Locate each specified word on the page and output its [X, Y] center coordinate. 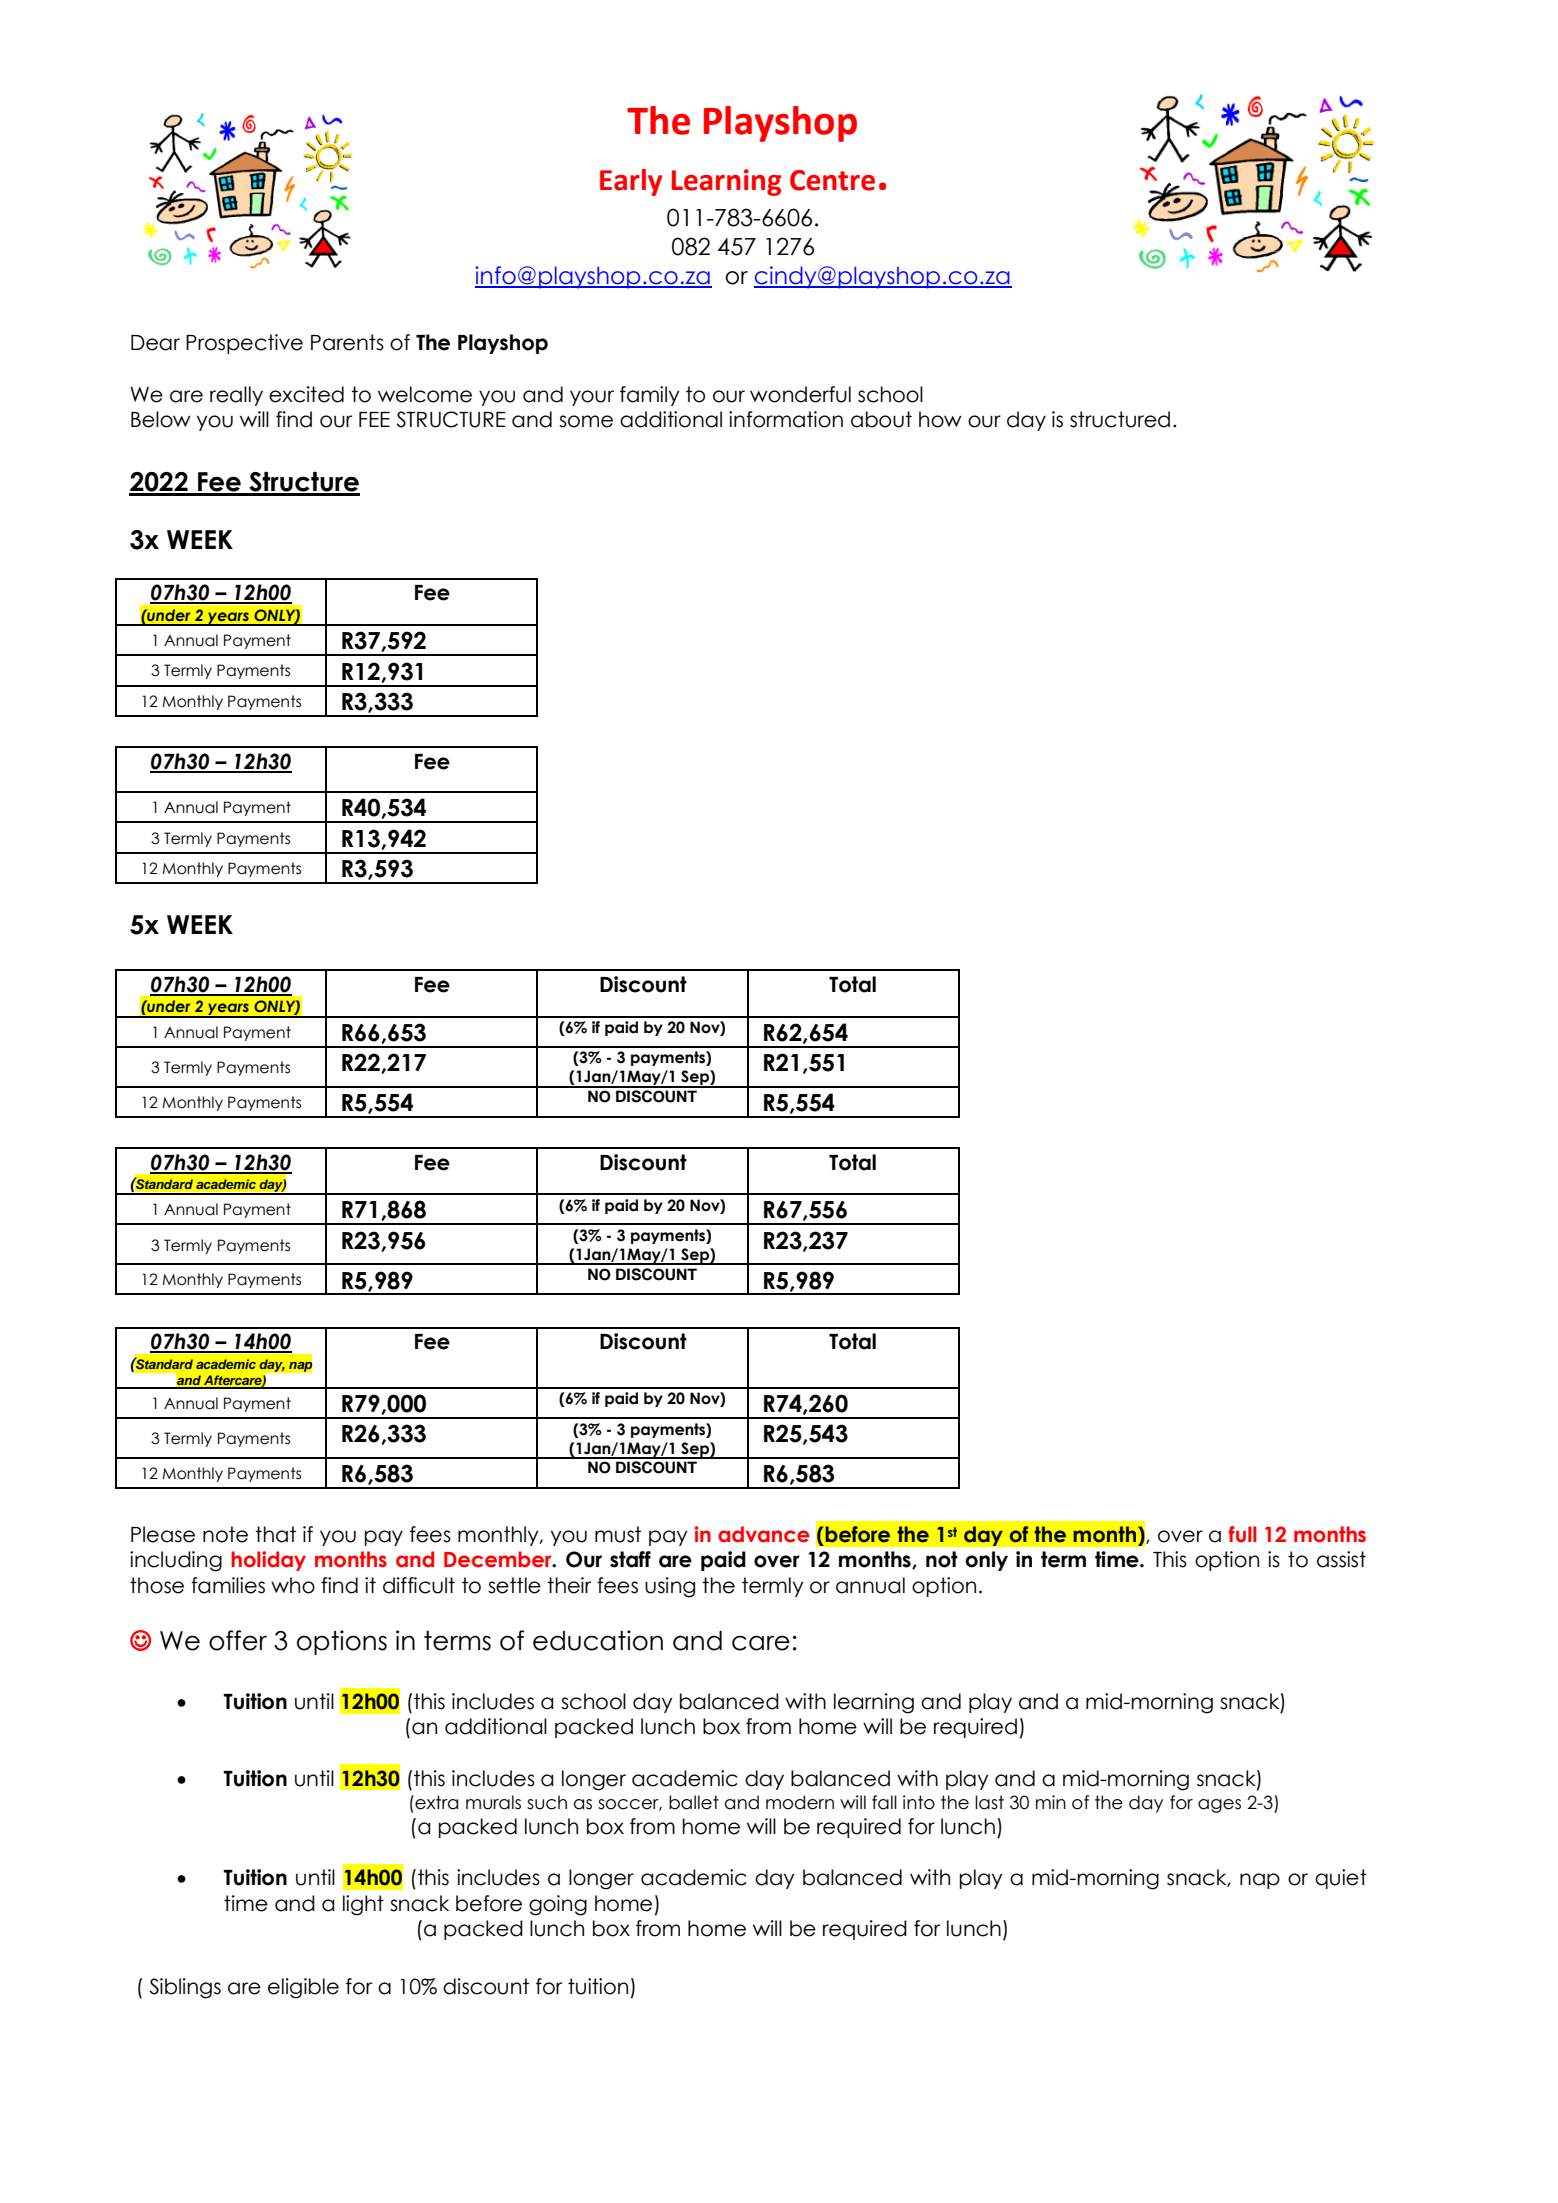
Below [161, 419]
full [1242, 1534]
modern [800, 1802]
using [670, 1587]
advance [764, 1534]
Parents [347, 342]
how [940, 419]
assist [1341, 1559]
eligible [303, 1988]
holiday [268, 1561]
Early [631, 182]
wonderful [800, 394]
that [275, 1534]
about [881, 419]
